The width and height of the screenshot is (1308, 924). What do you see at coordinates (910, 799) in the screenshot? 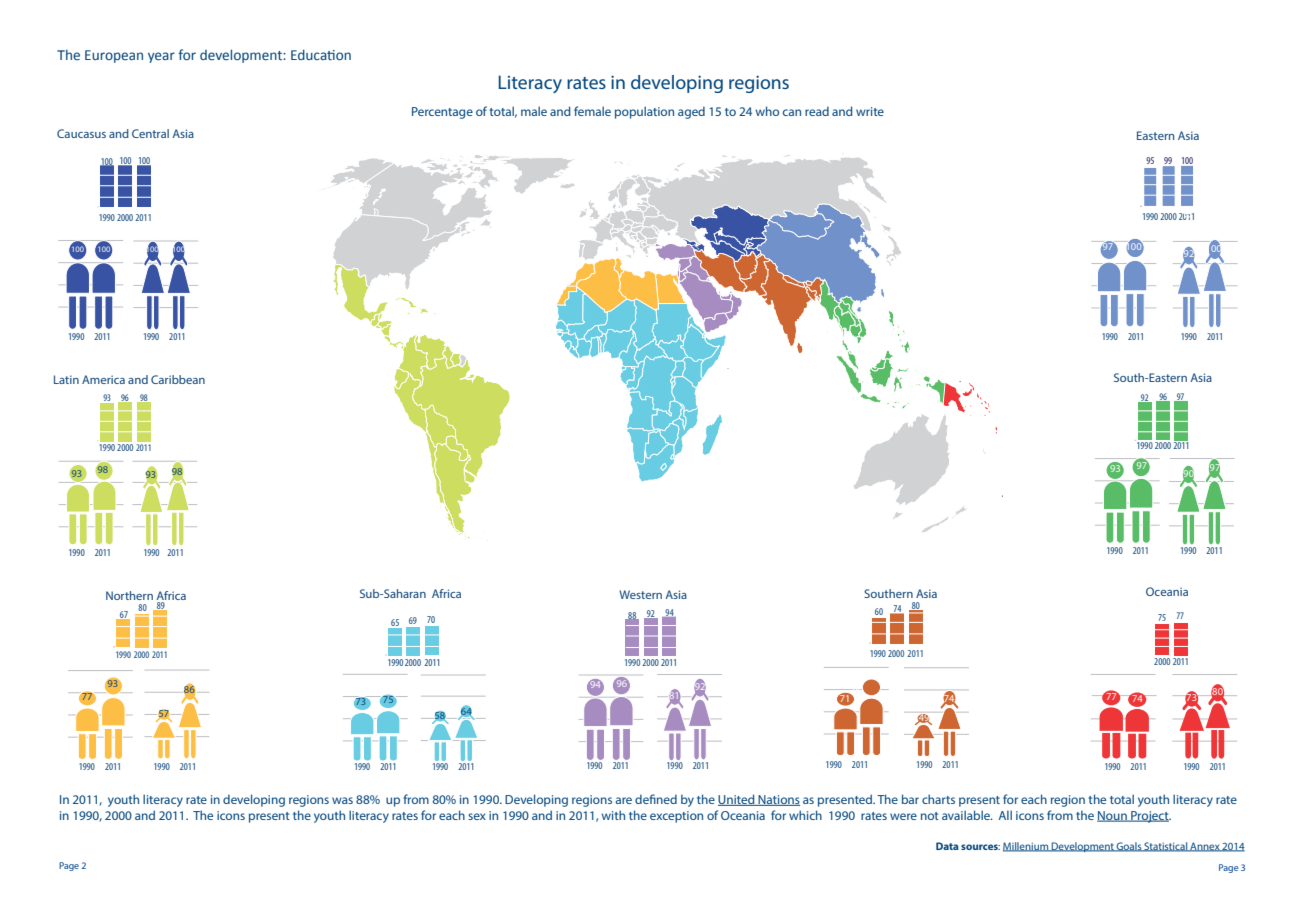
I see `bar` at bounding box center [910, 799].
